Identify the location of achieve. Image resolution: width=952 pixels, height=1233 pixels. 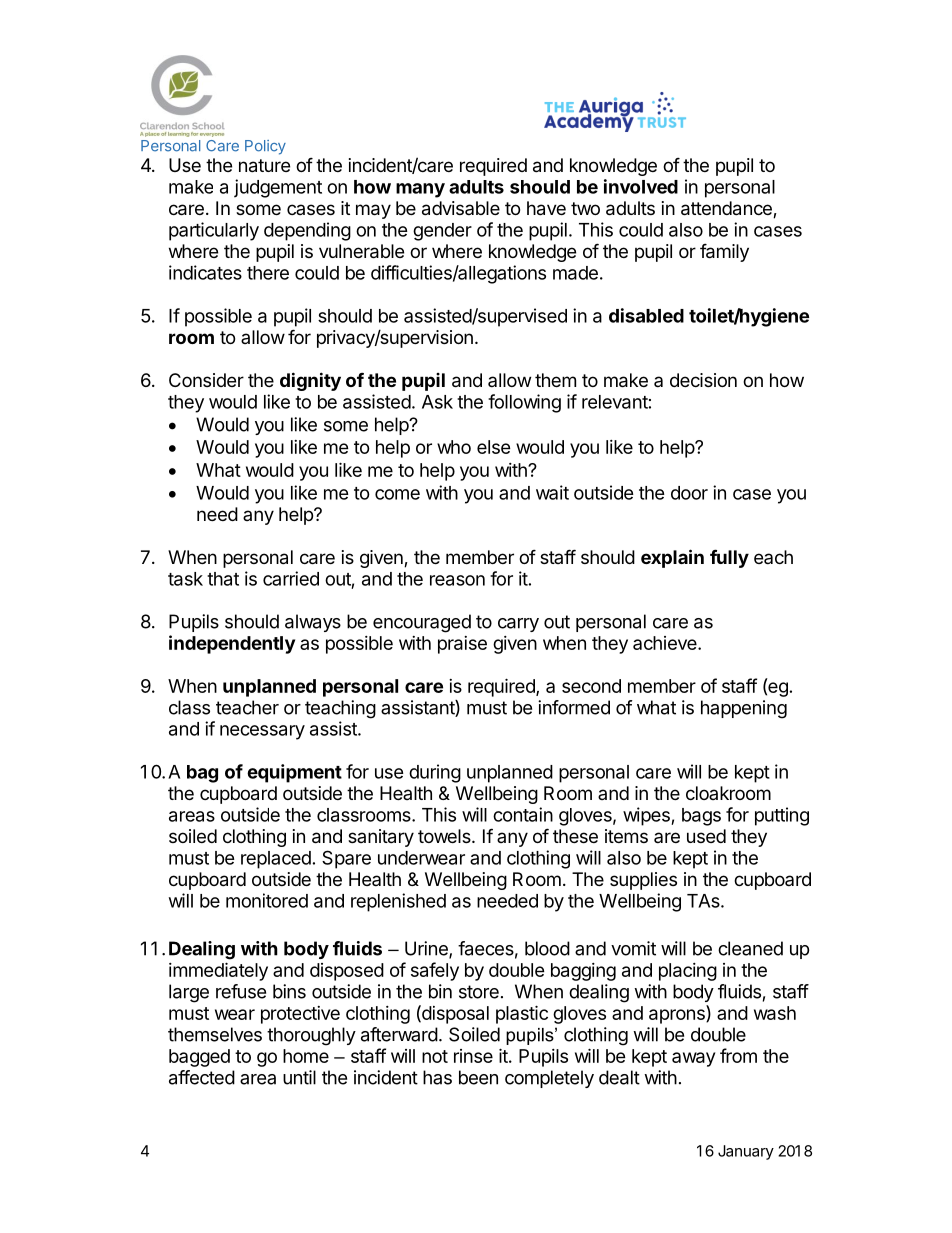
(666, 643).
